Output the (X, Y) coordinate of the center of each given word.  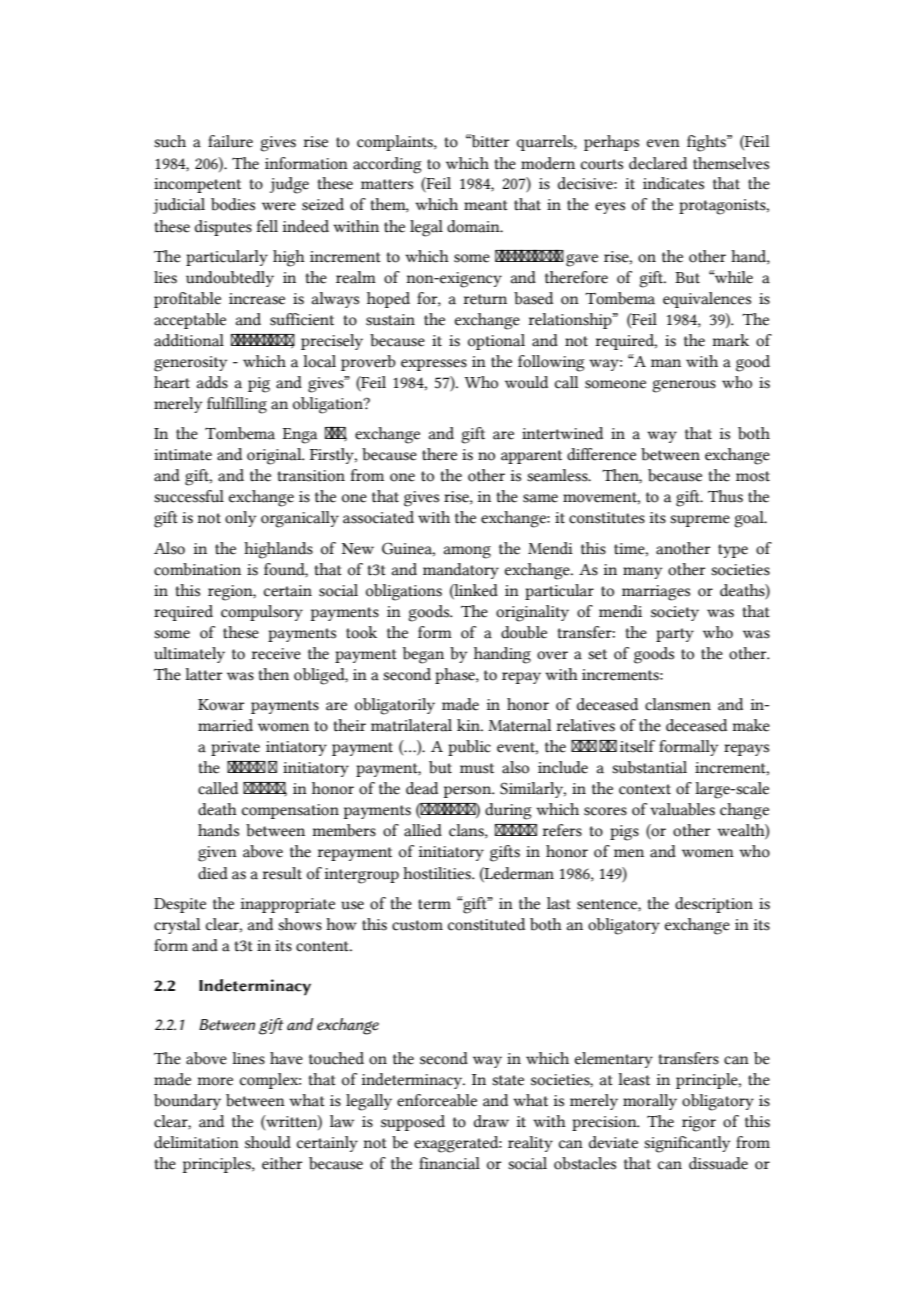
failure (230, 141)
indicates (673, 183)
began (423, 655)
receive (276, 654)
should (268, 1142)
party (675, 635)
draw (491, 1121)
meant (486, 205)
